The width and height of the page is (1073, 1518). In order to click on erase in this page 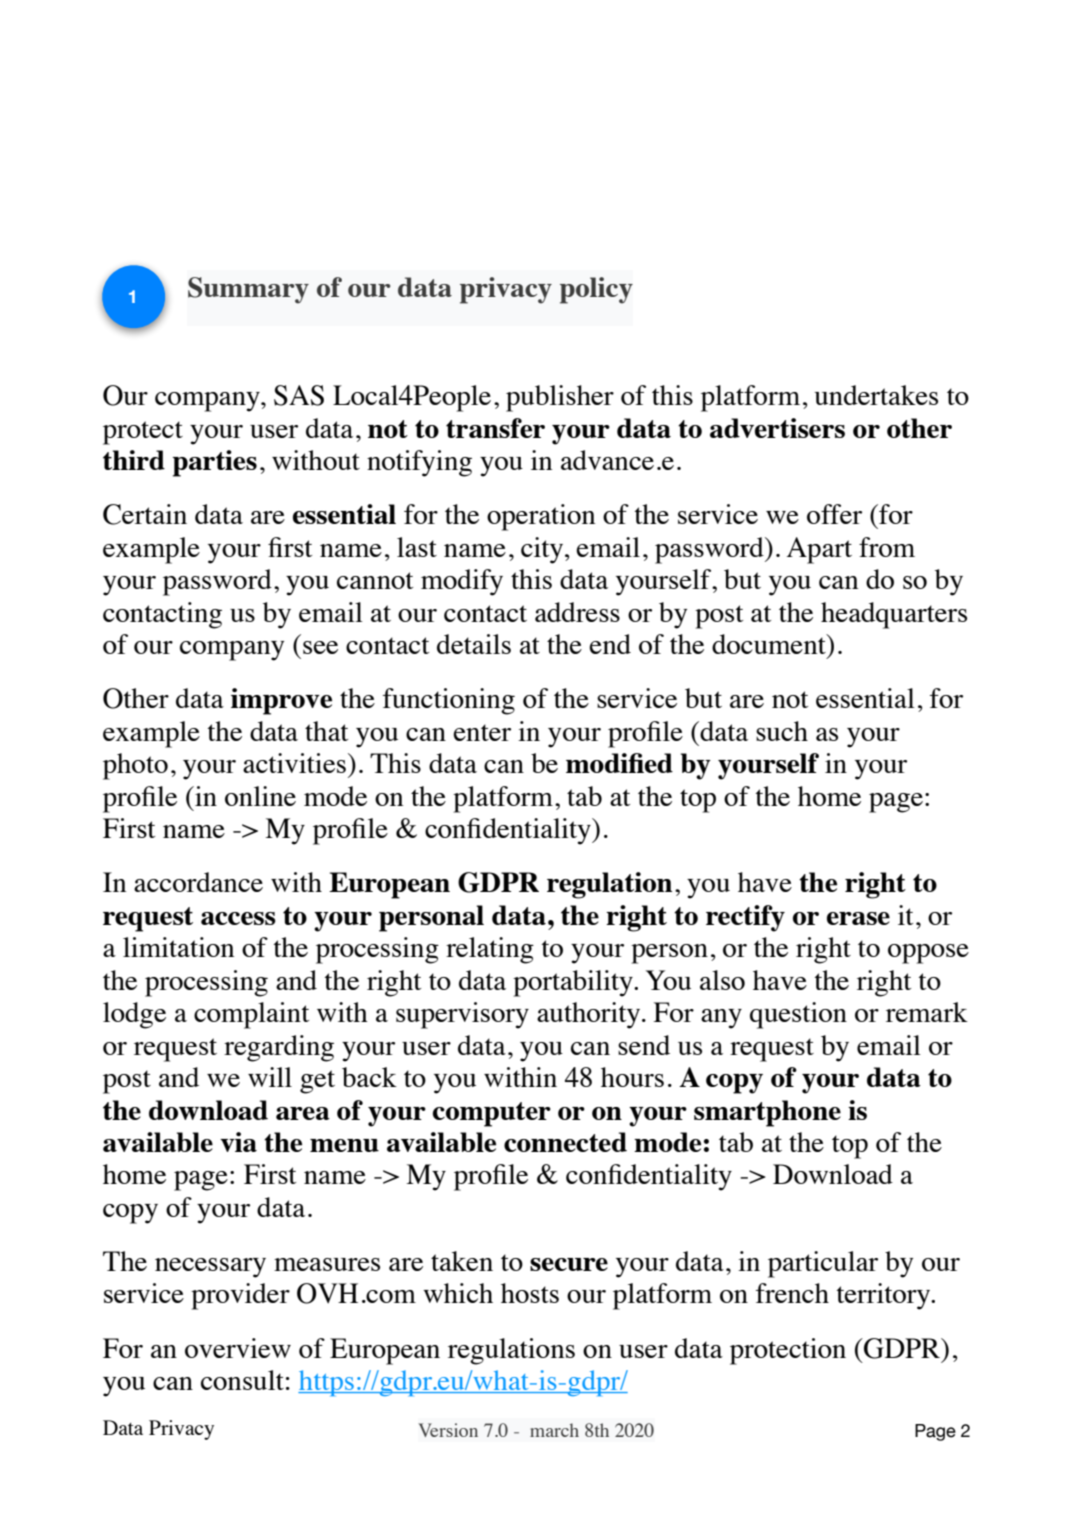, I will do `click(858, 918)`.
